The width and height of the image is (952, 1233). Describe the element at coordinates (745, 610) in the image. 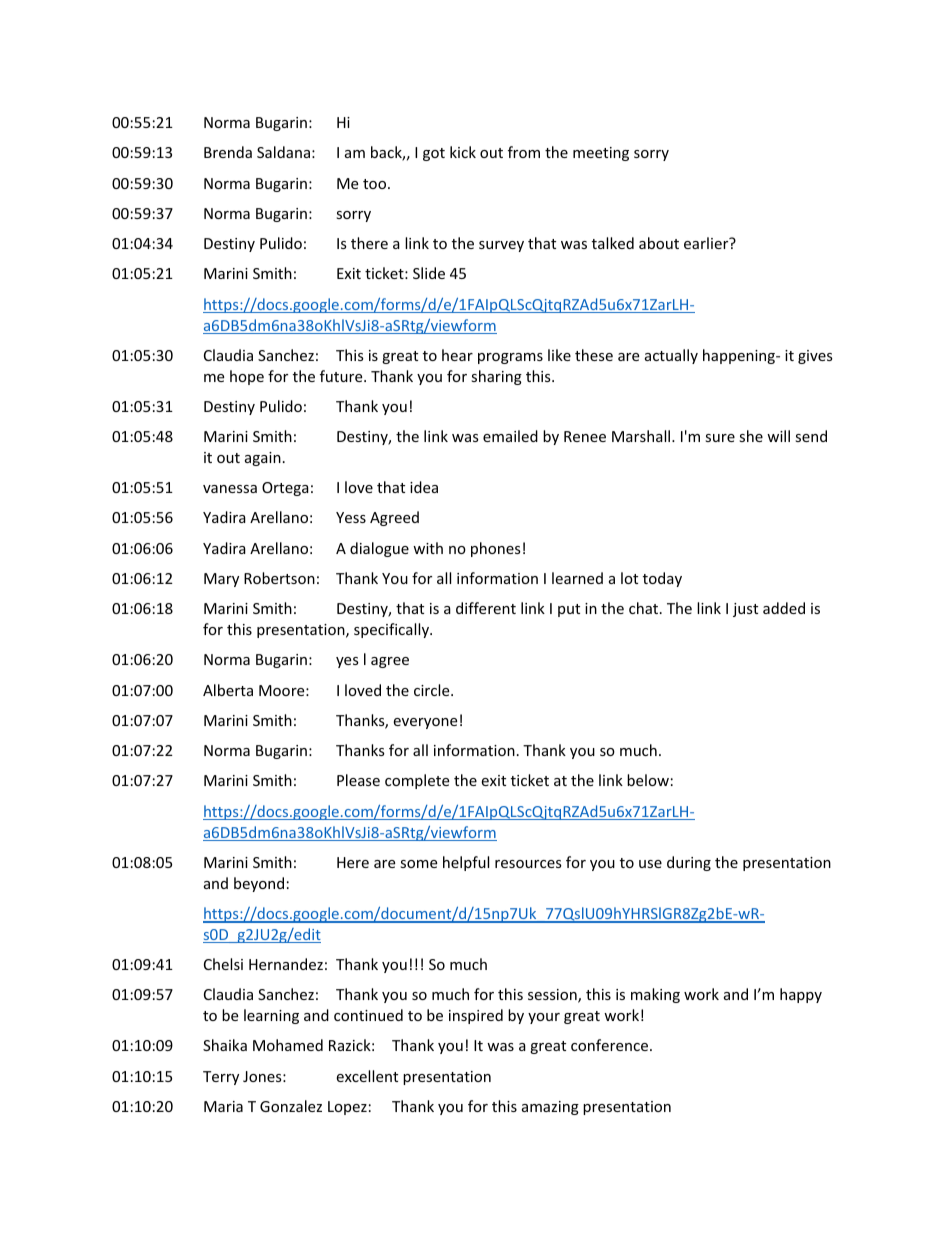

I see `just` at that location.
